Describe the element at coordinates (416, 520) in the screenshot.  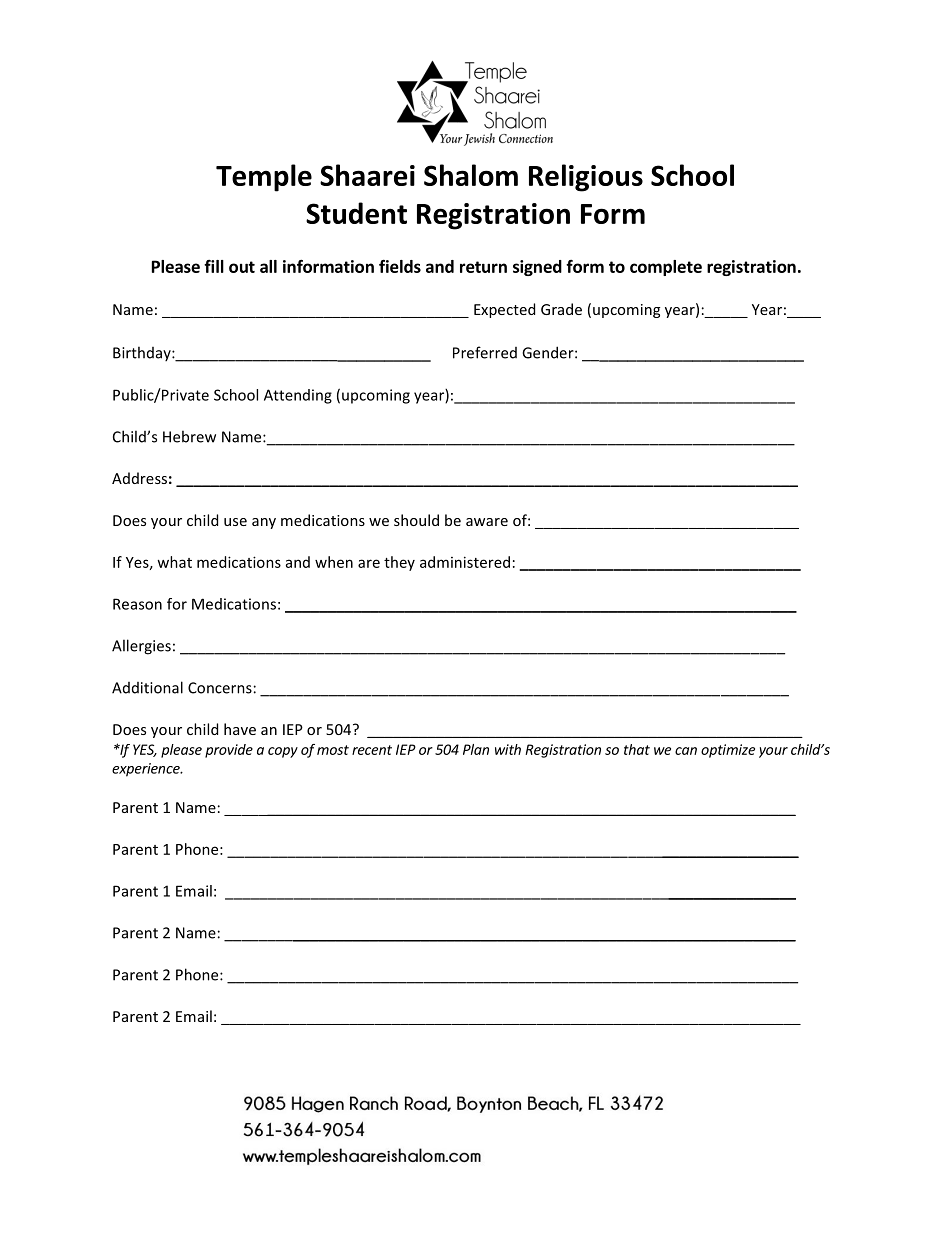
I see `should` at that location.
